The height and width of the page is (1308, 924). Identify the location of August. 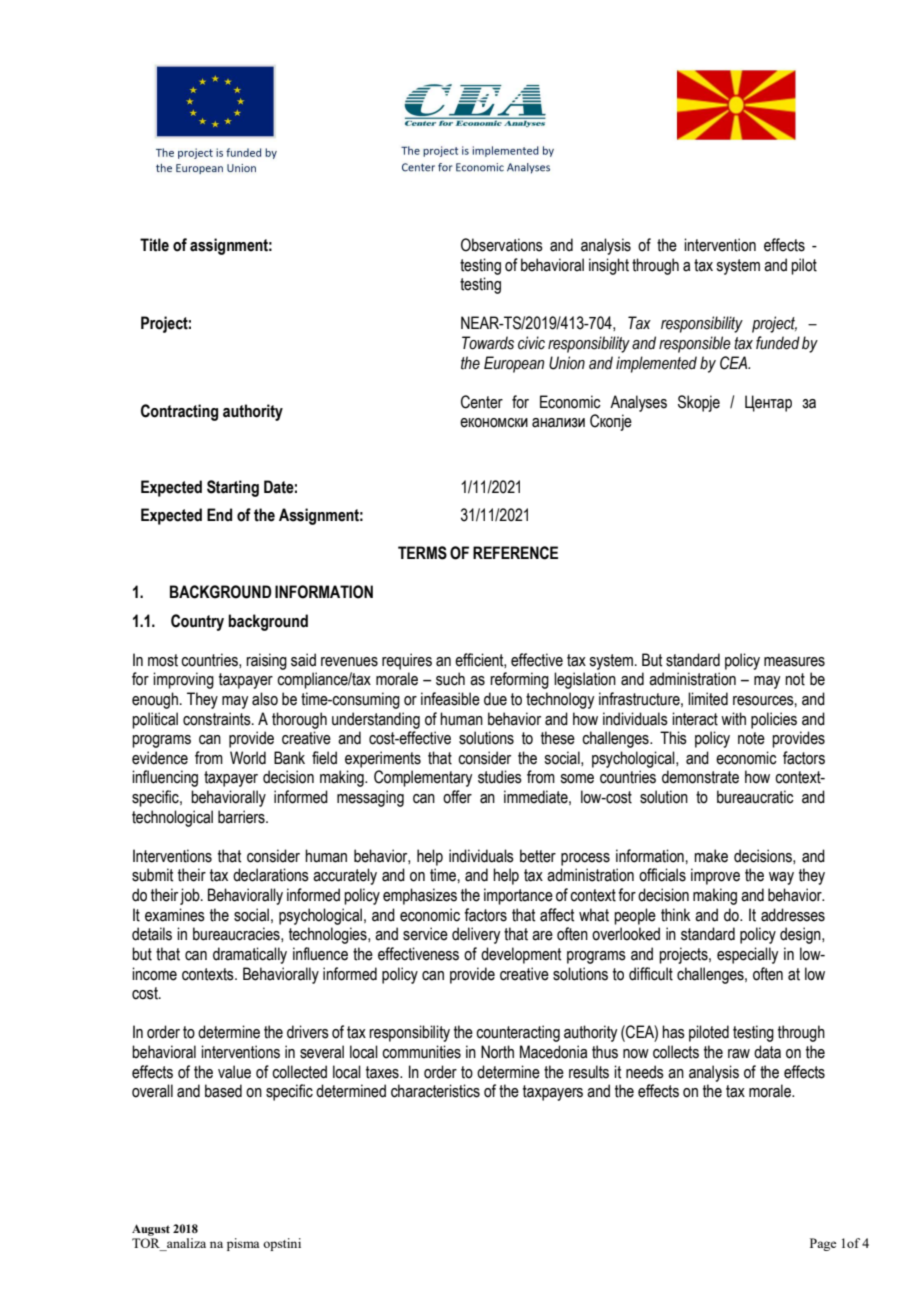
(151, 1230).
